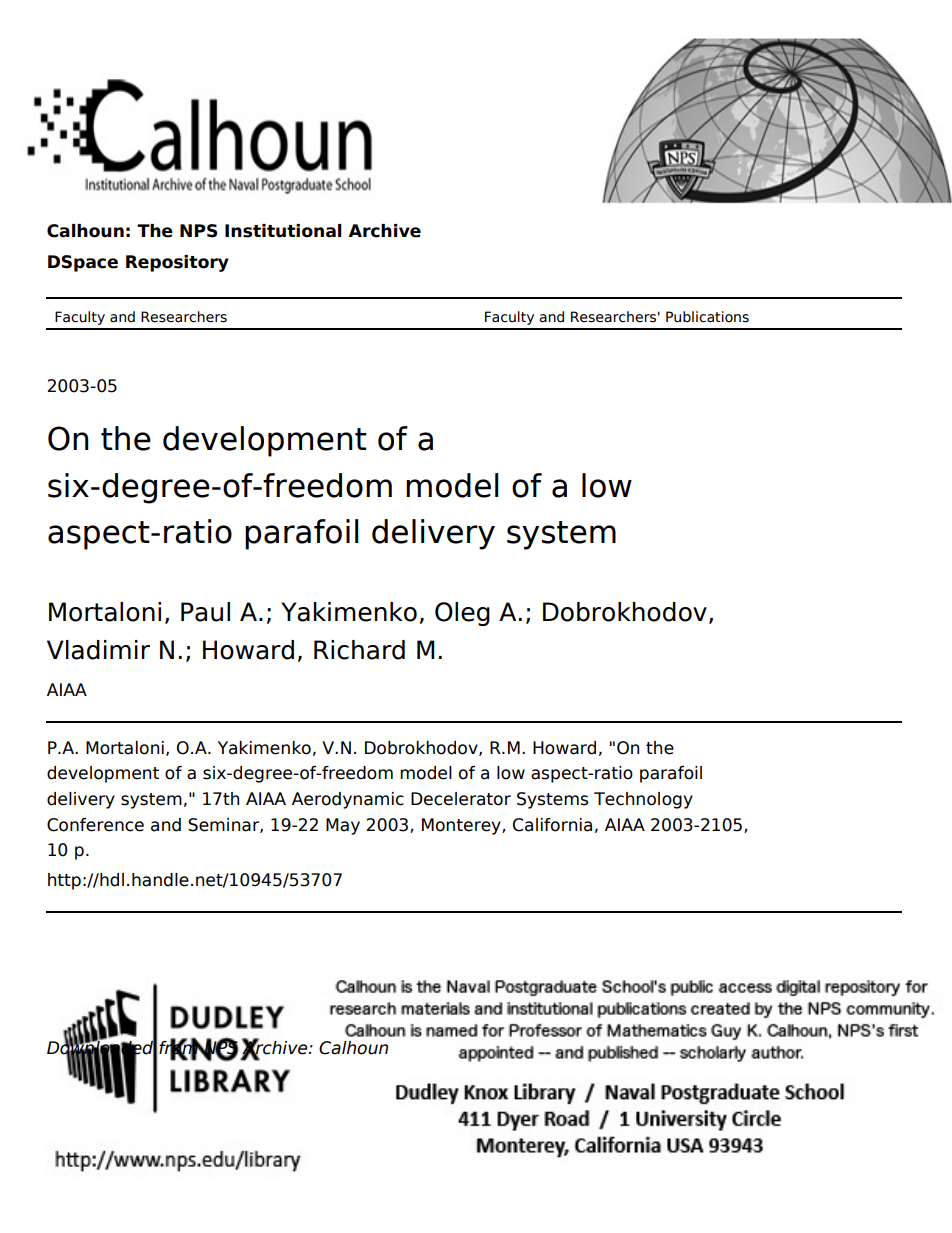 This screenshot has height=1233, width=952. What do you see at coordinates (552, 825) in the screenshot?
I see `California` at bounding box center [552, 825].
